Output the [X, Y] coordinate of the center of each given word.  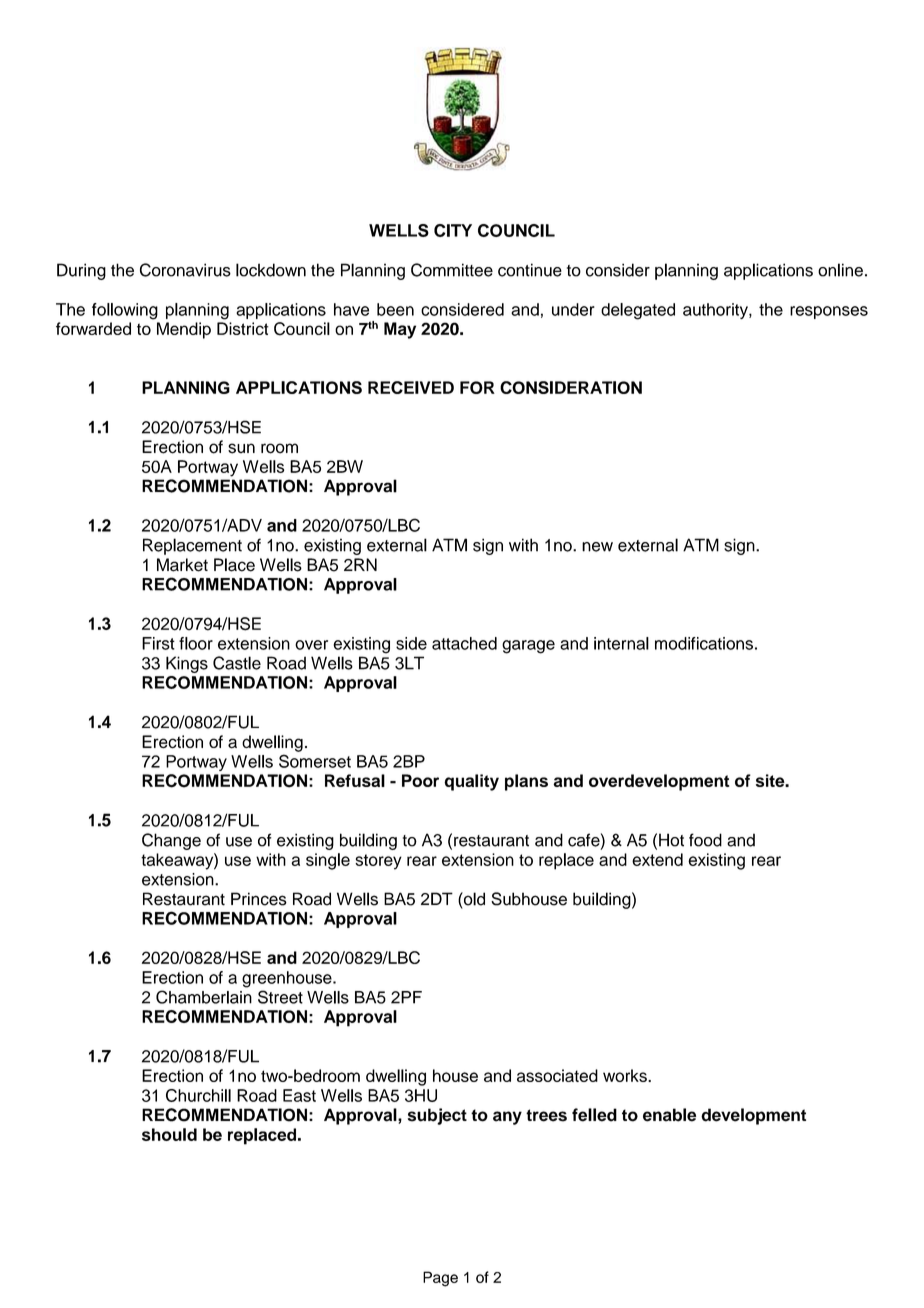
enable [669, 1115]
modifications [704, 643]
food [705, 840]
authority [716, 311]
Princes [259, 899]
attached [464, 643]
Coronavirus [185, 270]
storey [378, 862]
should [169, 1134]
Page [440, 1279]
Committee [452, 270]
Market [182, 565]
